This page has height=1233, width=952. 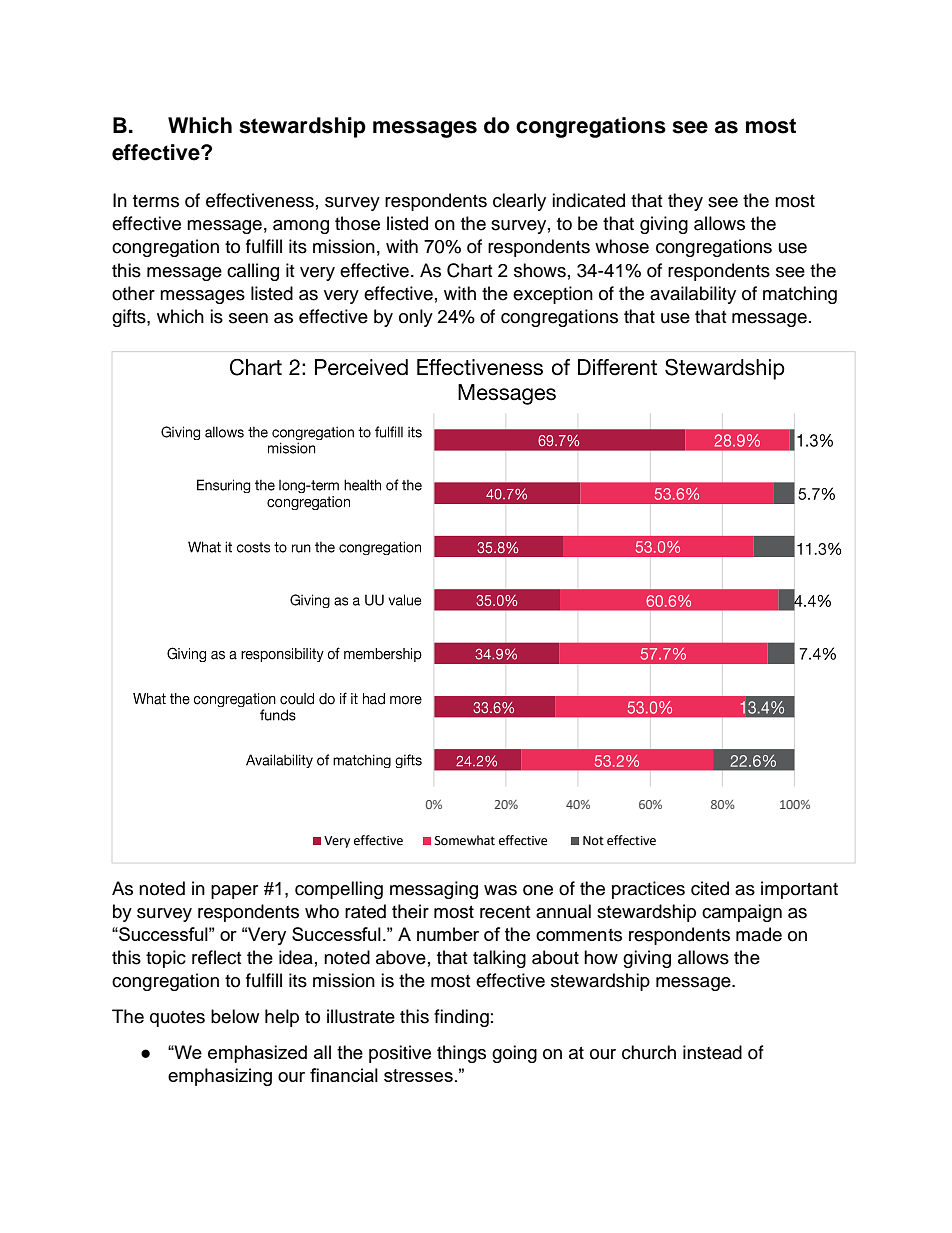 I want to click on clearly, so click(x=519, y=202).
